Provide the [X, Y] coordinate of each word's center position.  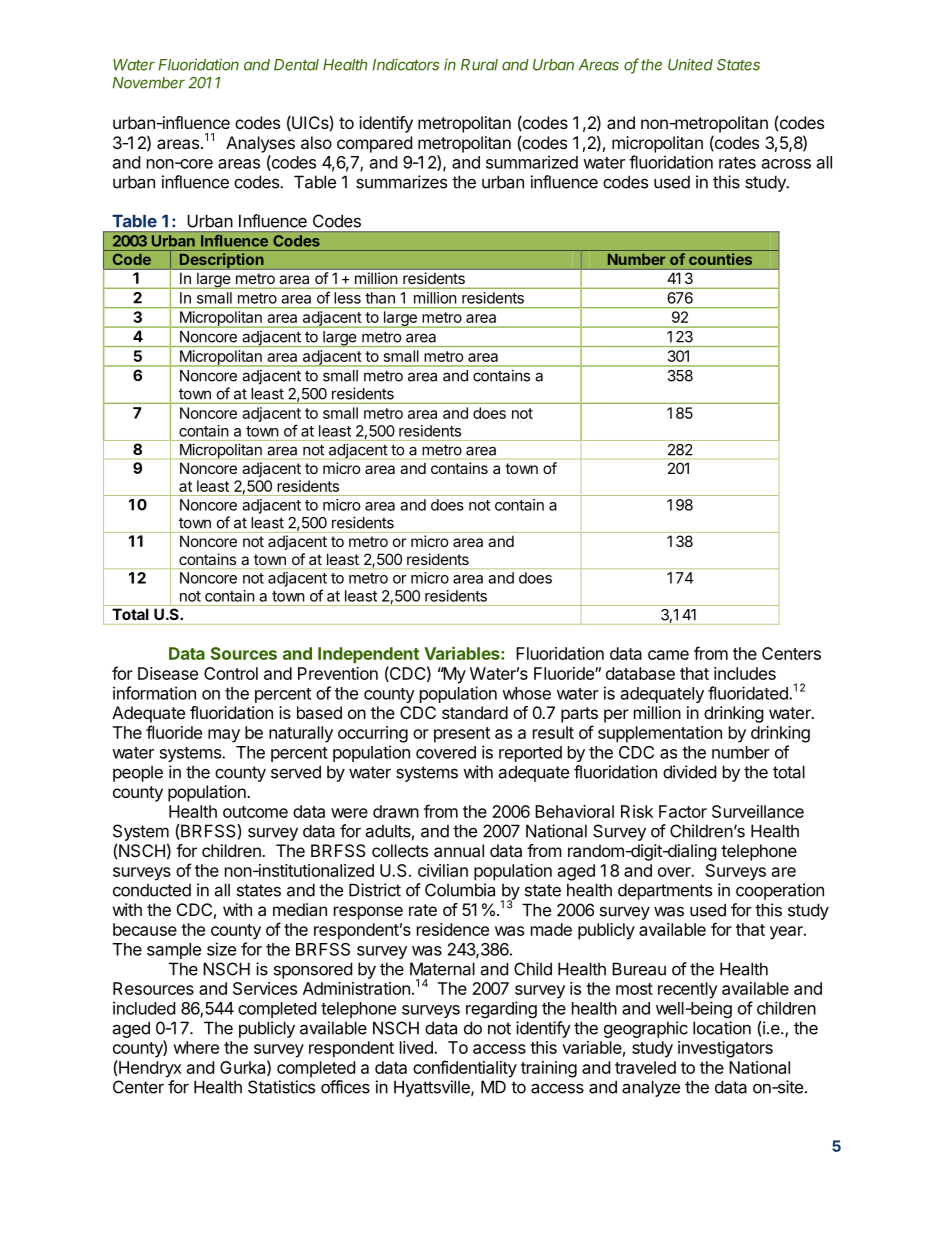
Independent [368, 655]
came [668, 655]
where [196, 1047]
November [149, 83]
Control [231, 673]
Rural [479, 65]
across [786, 164]
